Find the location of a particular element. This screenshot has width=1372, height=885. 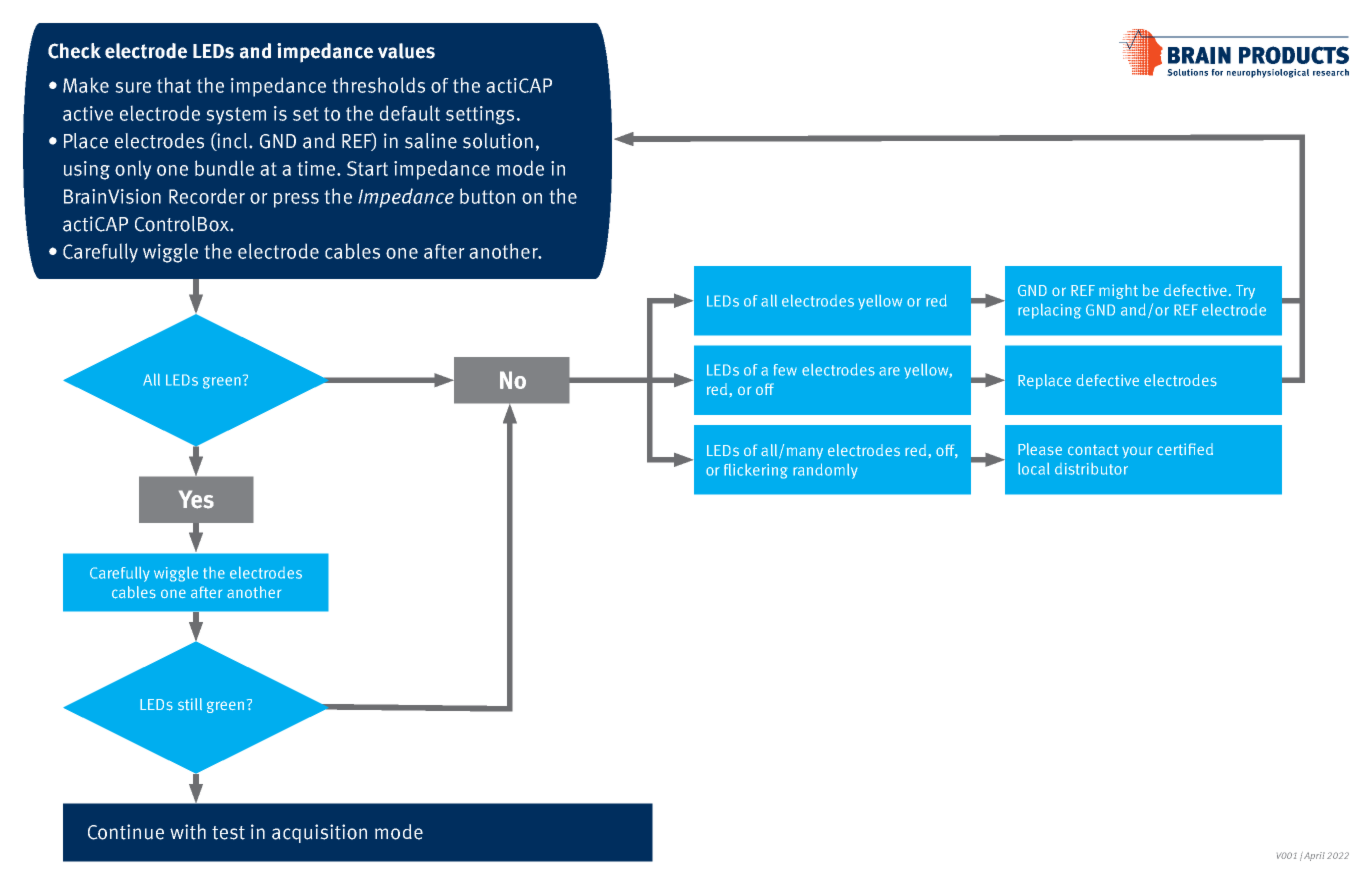

test is located at coordinates (228, 833).
